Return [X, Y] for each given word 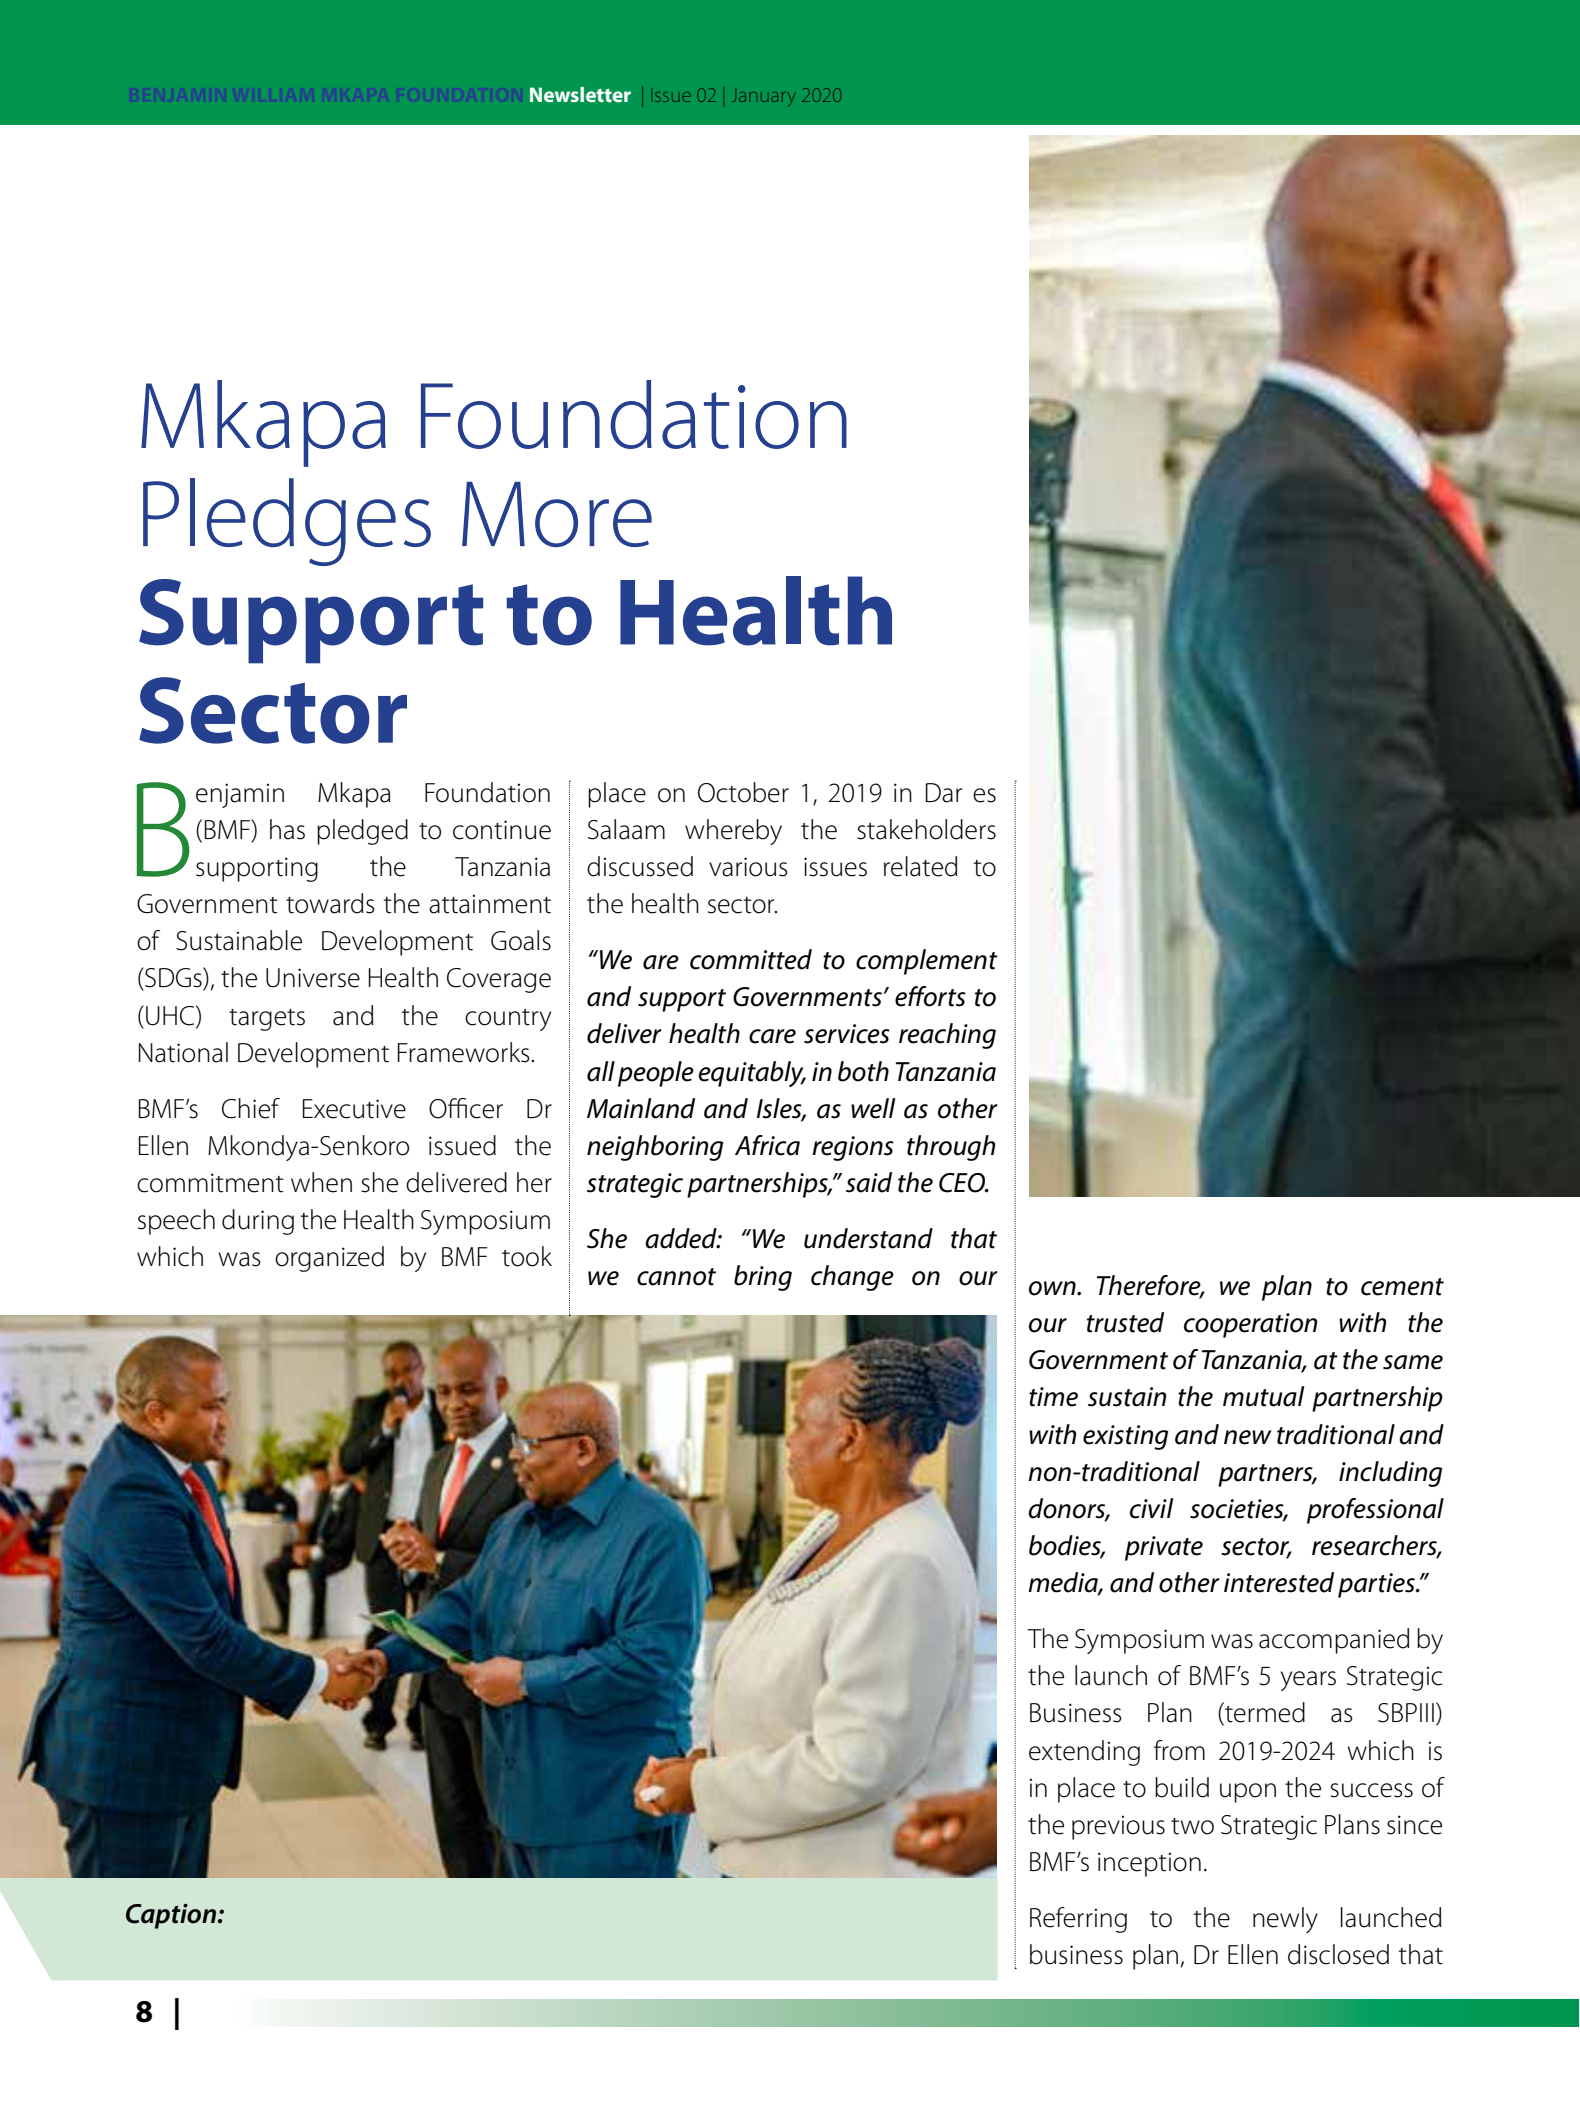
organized [329, 1259]
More [557, 514]
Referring [1078, 1920]
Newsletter [580, 94]
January [763, 99]
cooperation [1250, 1325]
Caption [172, 1916]
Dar [944, 793]
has [287, 829]
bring [763, 1278]
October [743, 792]
